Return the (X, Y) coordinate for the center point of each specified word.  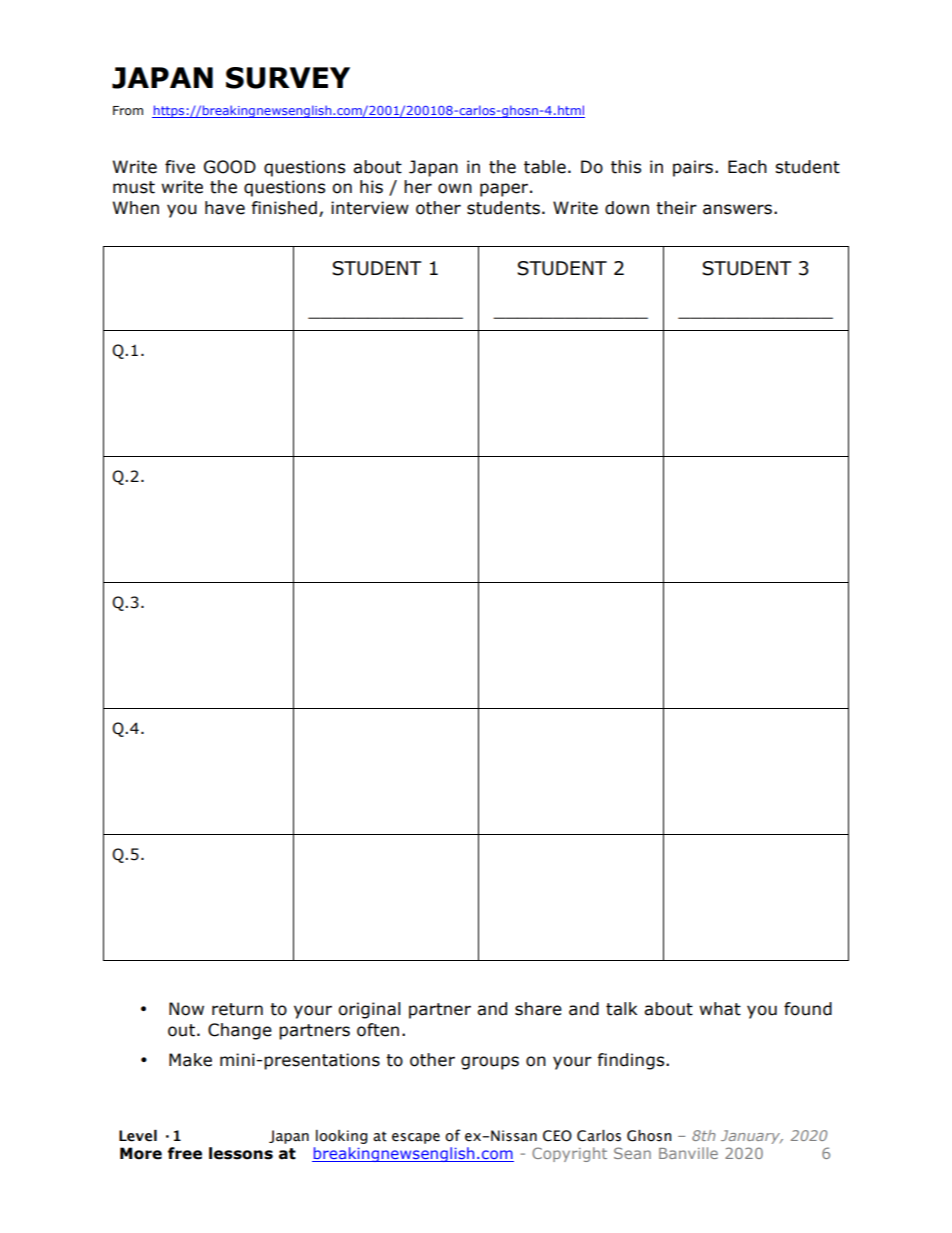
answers (737, 209)
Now (186, 1009)
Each (747, 167)
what (720, 1009)
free (185, 1153)
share (538, 1009)
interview (370, 208)
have (225, 208)
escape (416, 1138)
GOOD (230, 167)
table (545, 167)
